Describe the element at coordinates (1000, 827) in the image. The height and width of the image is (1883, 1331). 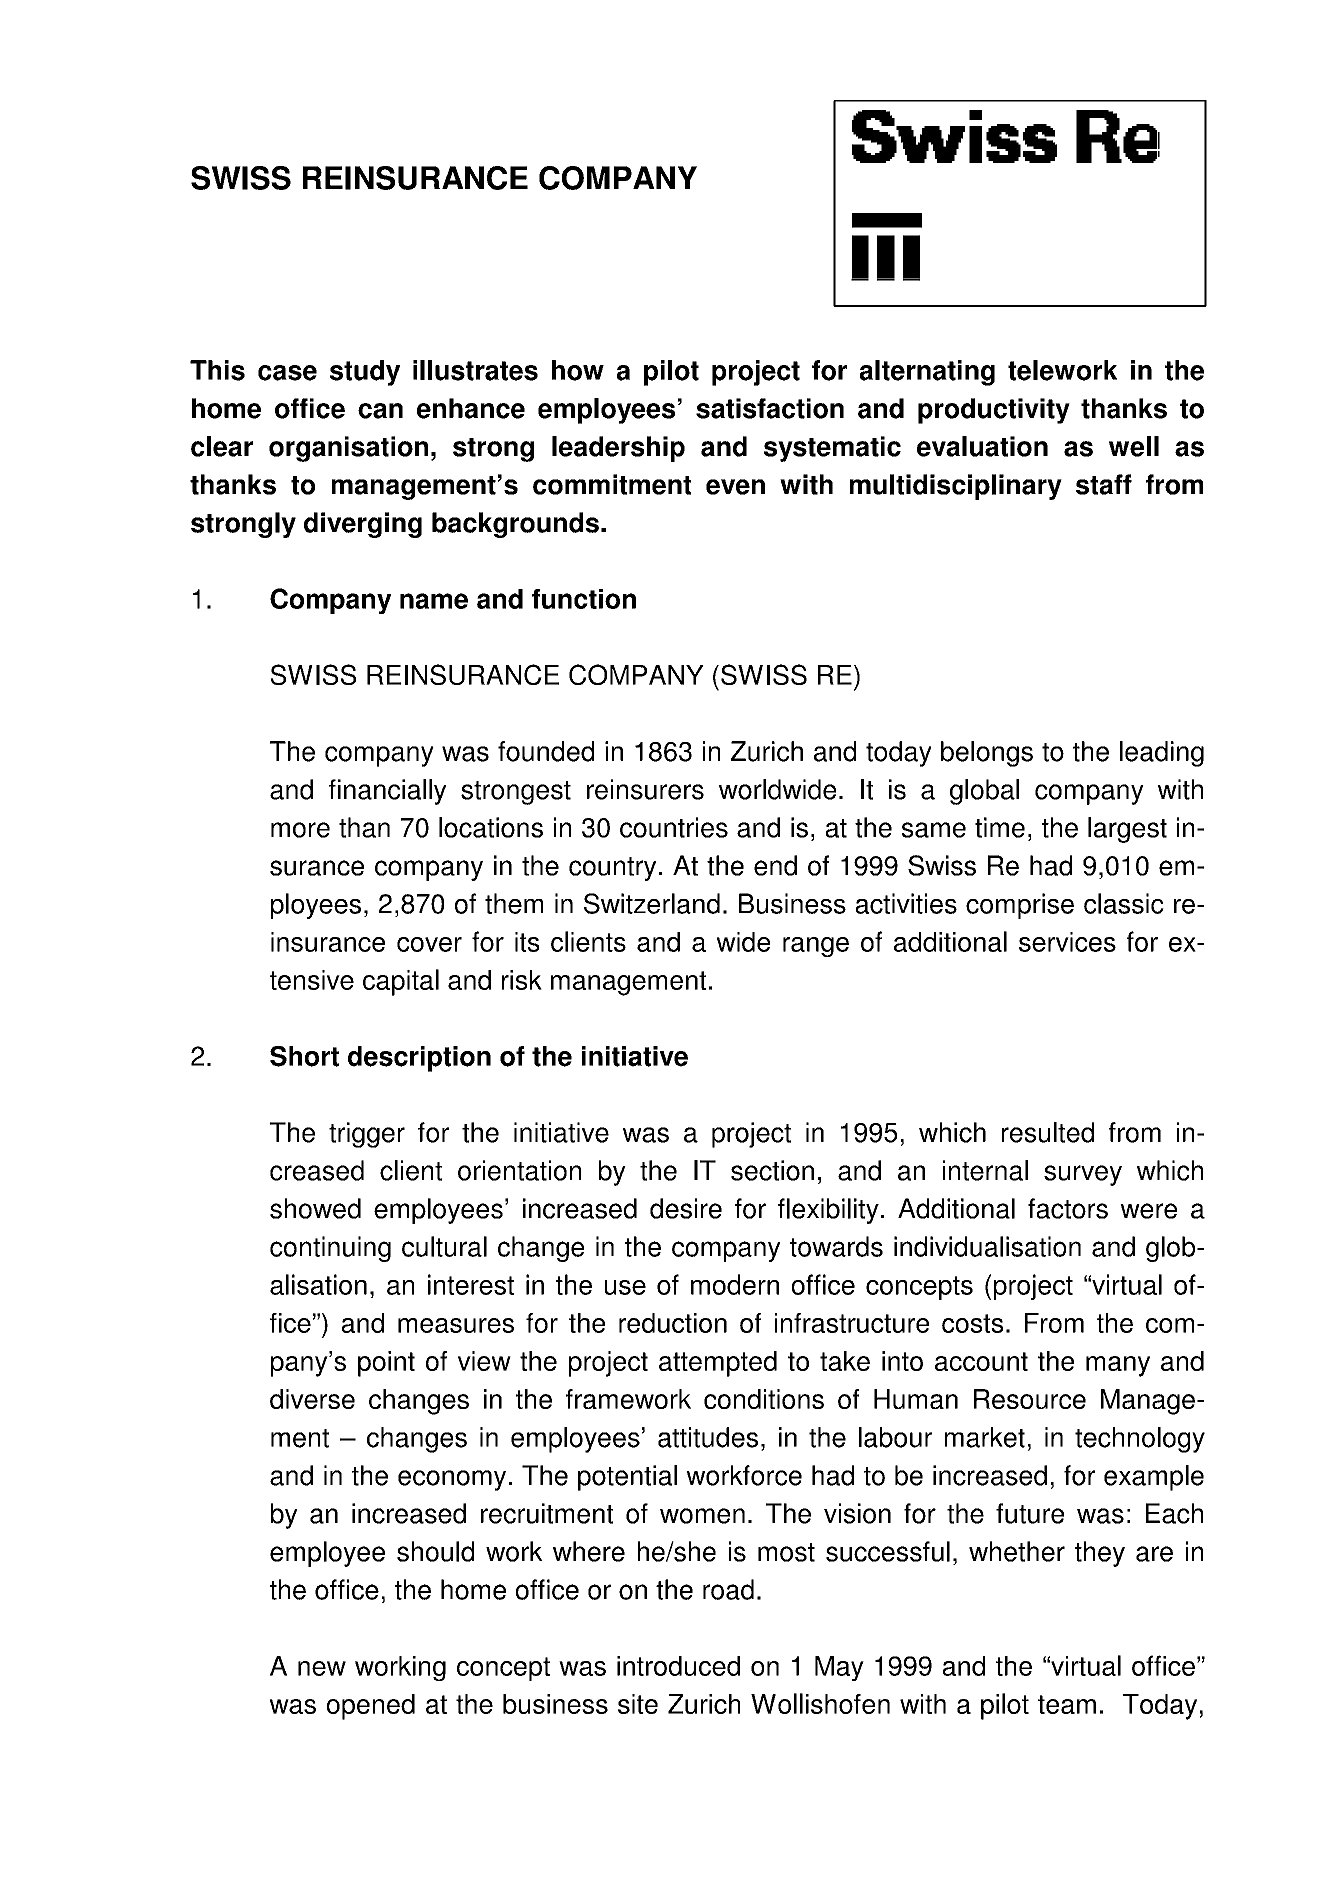
I see `time` at that location.
